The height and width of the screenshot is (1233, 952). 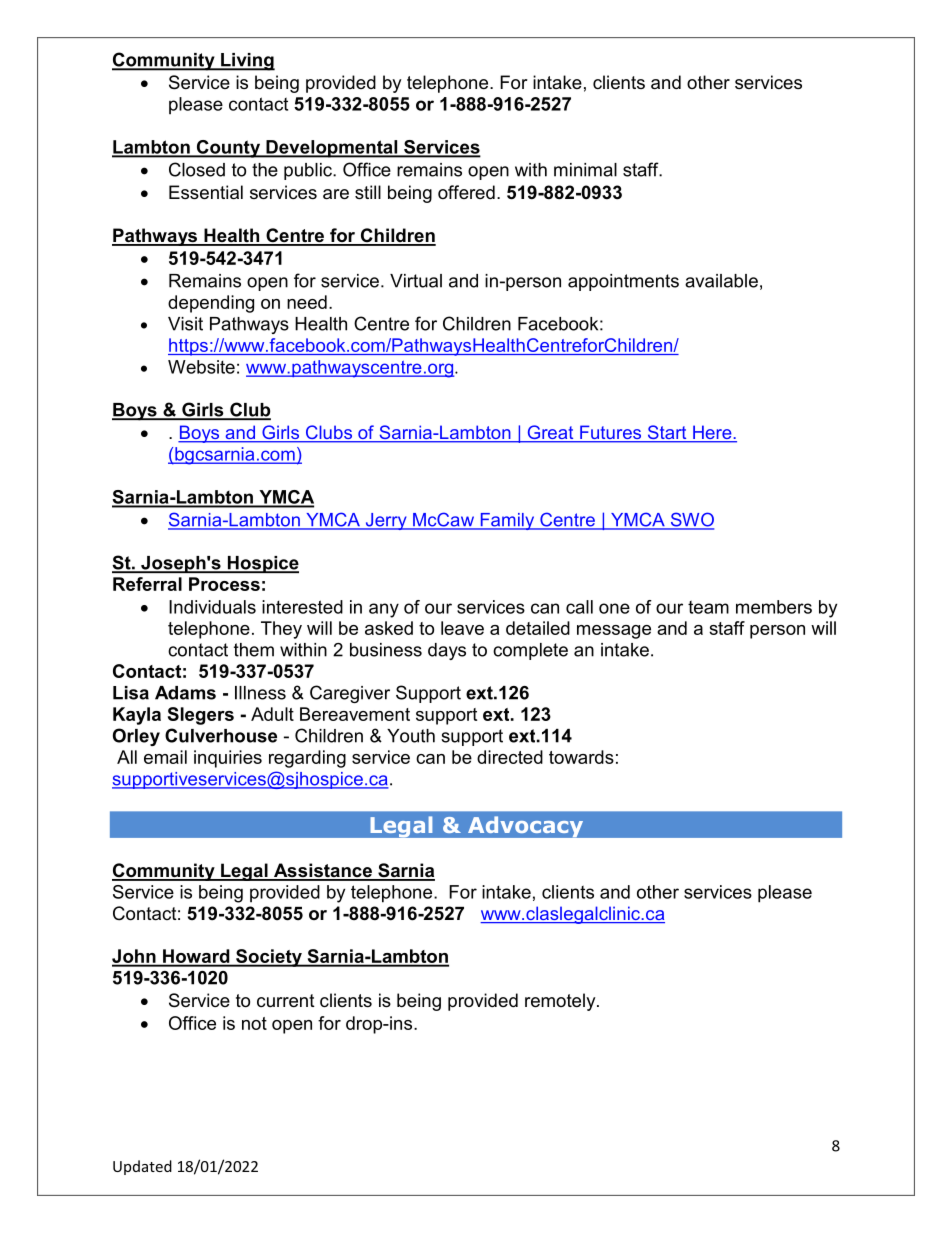 I want to click on leave, so click(x=462, y=628).
